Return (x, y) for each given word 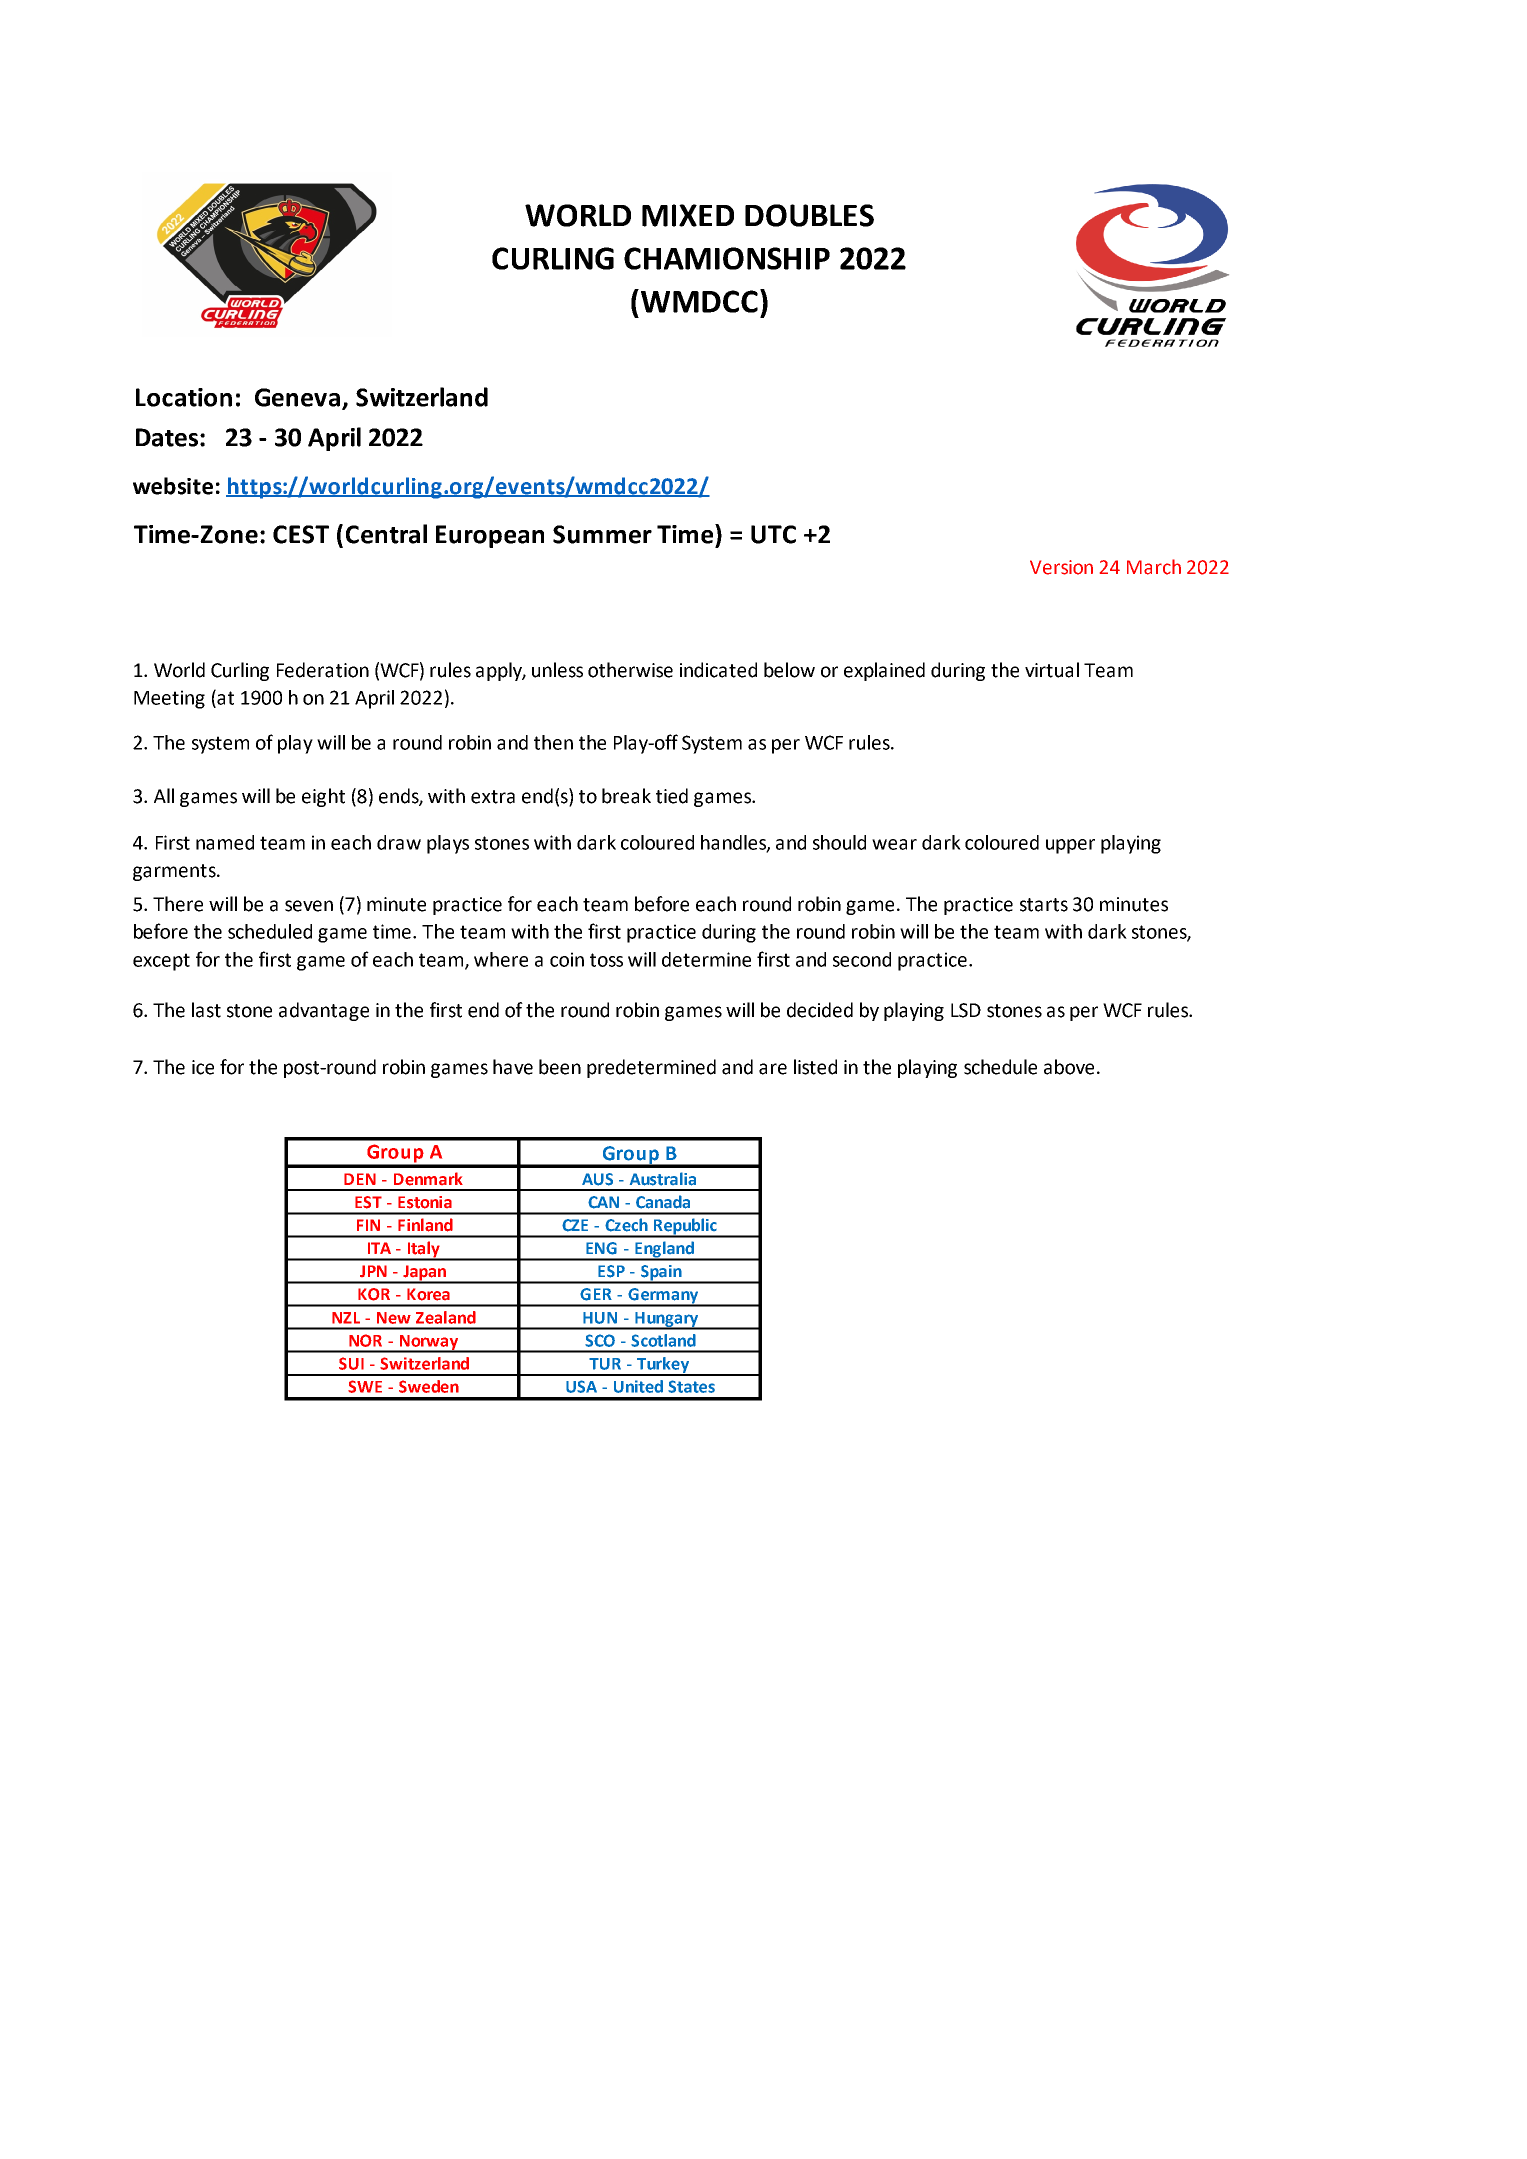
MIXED (688, 215)
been (560, 1067)
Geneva (297, 397)
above (1069, 1067)
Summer (602, 534)
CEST (301, 534)
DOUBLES (809, 215)
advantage (324, 1011)
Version (1061, 567)
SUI (351, 1363)
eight (323, 797)
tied (672, 796)
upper (1070, 846)
